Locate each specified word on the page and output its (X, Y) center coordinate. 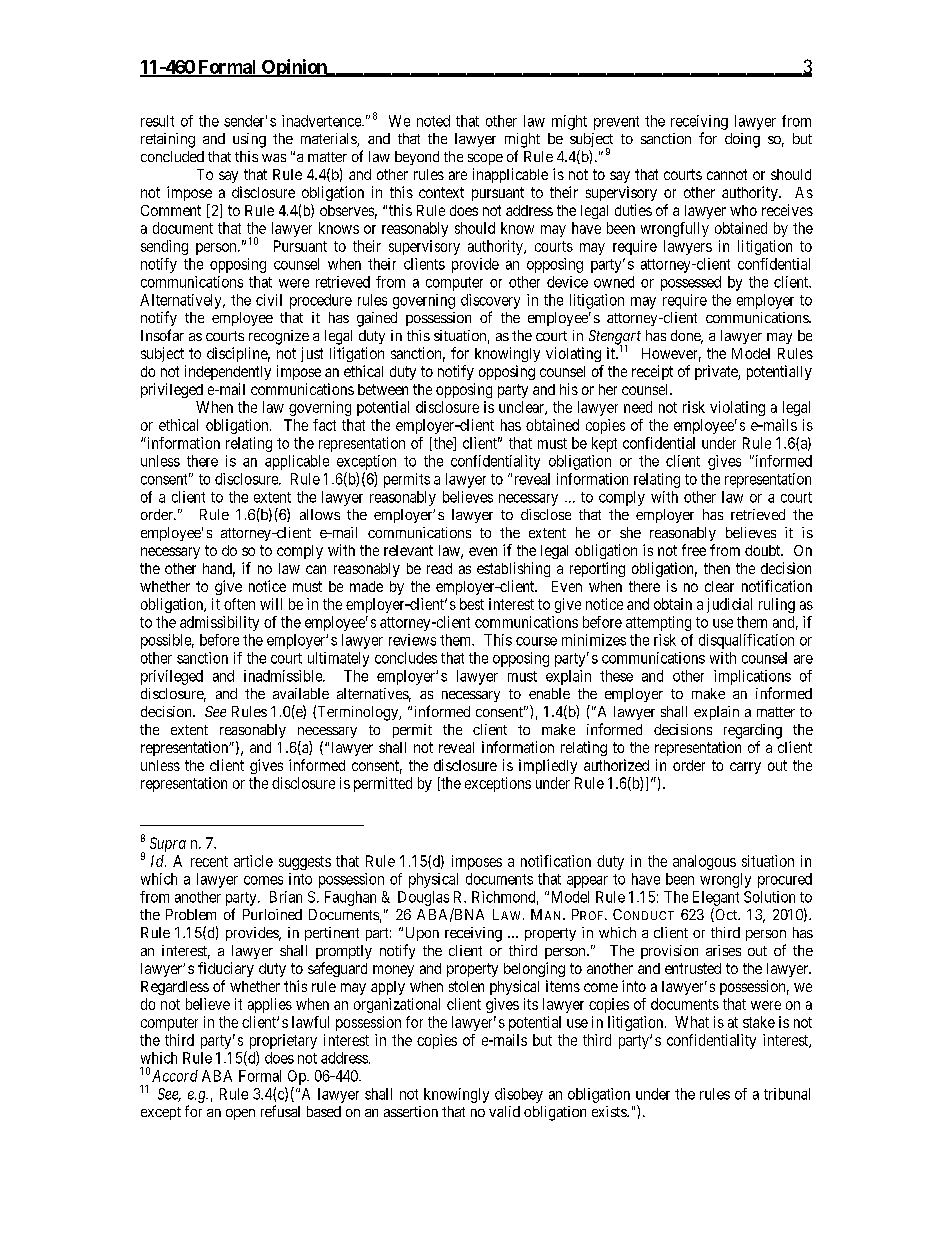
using (249, 140)
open (240, 1114)
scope (485, 159)
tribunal (787, 1094)
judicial (729, 605)
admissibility (219, 623)
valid (504, 1111)
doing (742, 140)
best (472, 604)
